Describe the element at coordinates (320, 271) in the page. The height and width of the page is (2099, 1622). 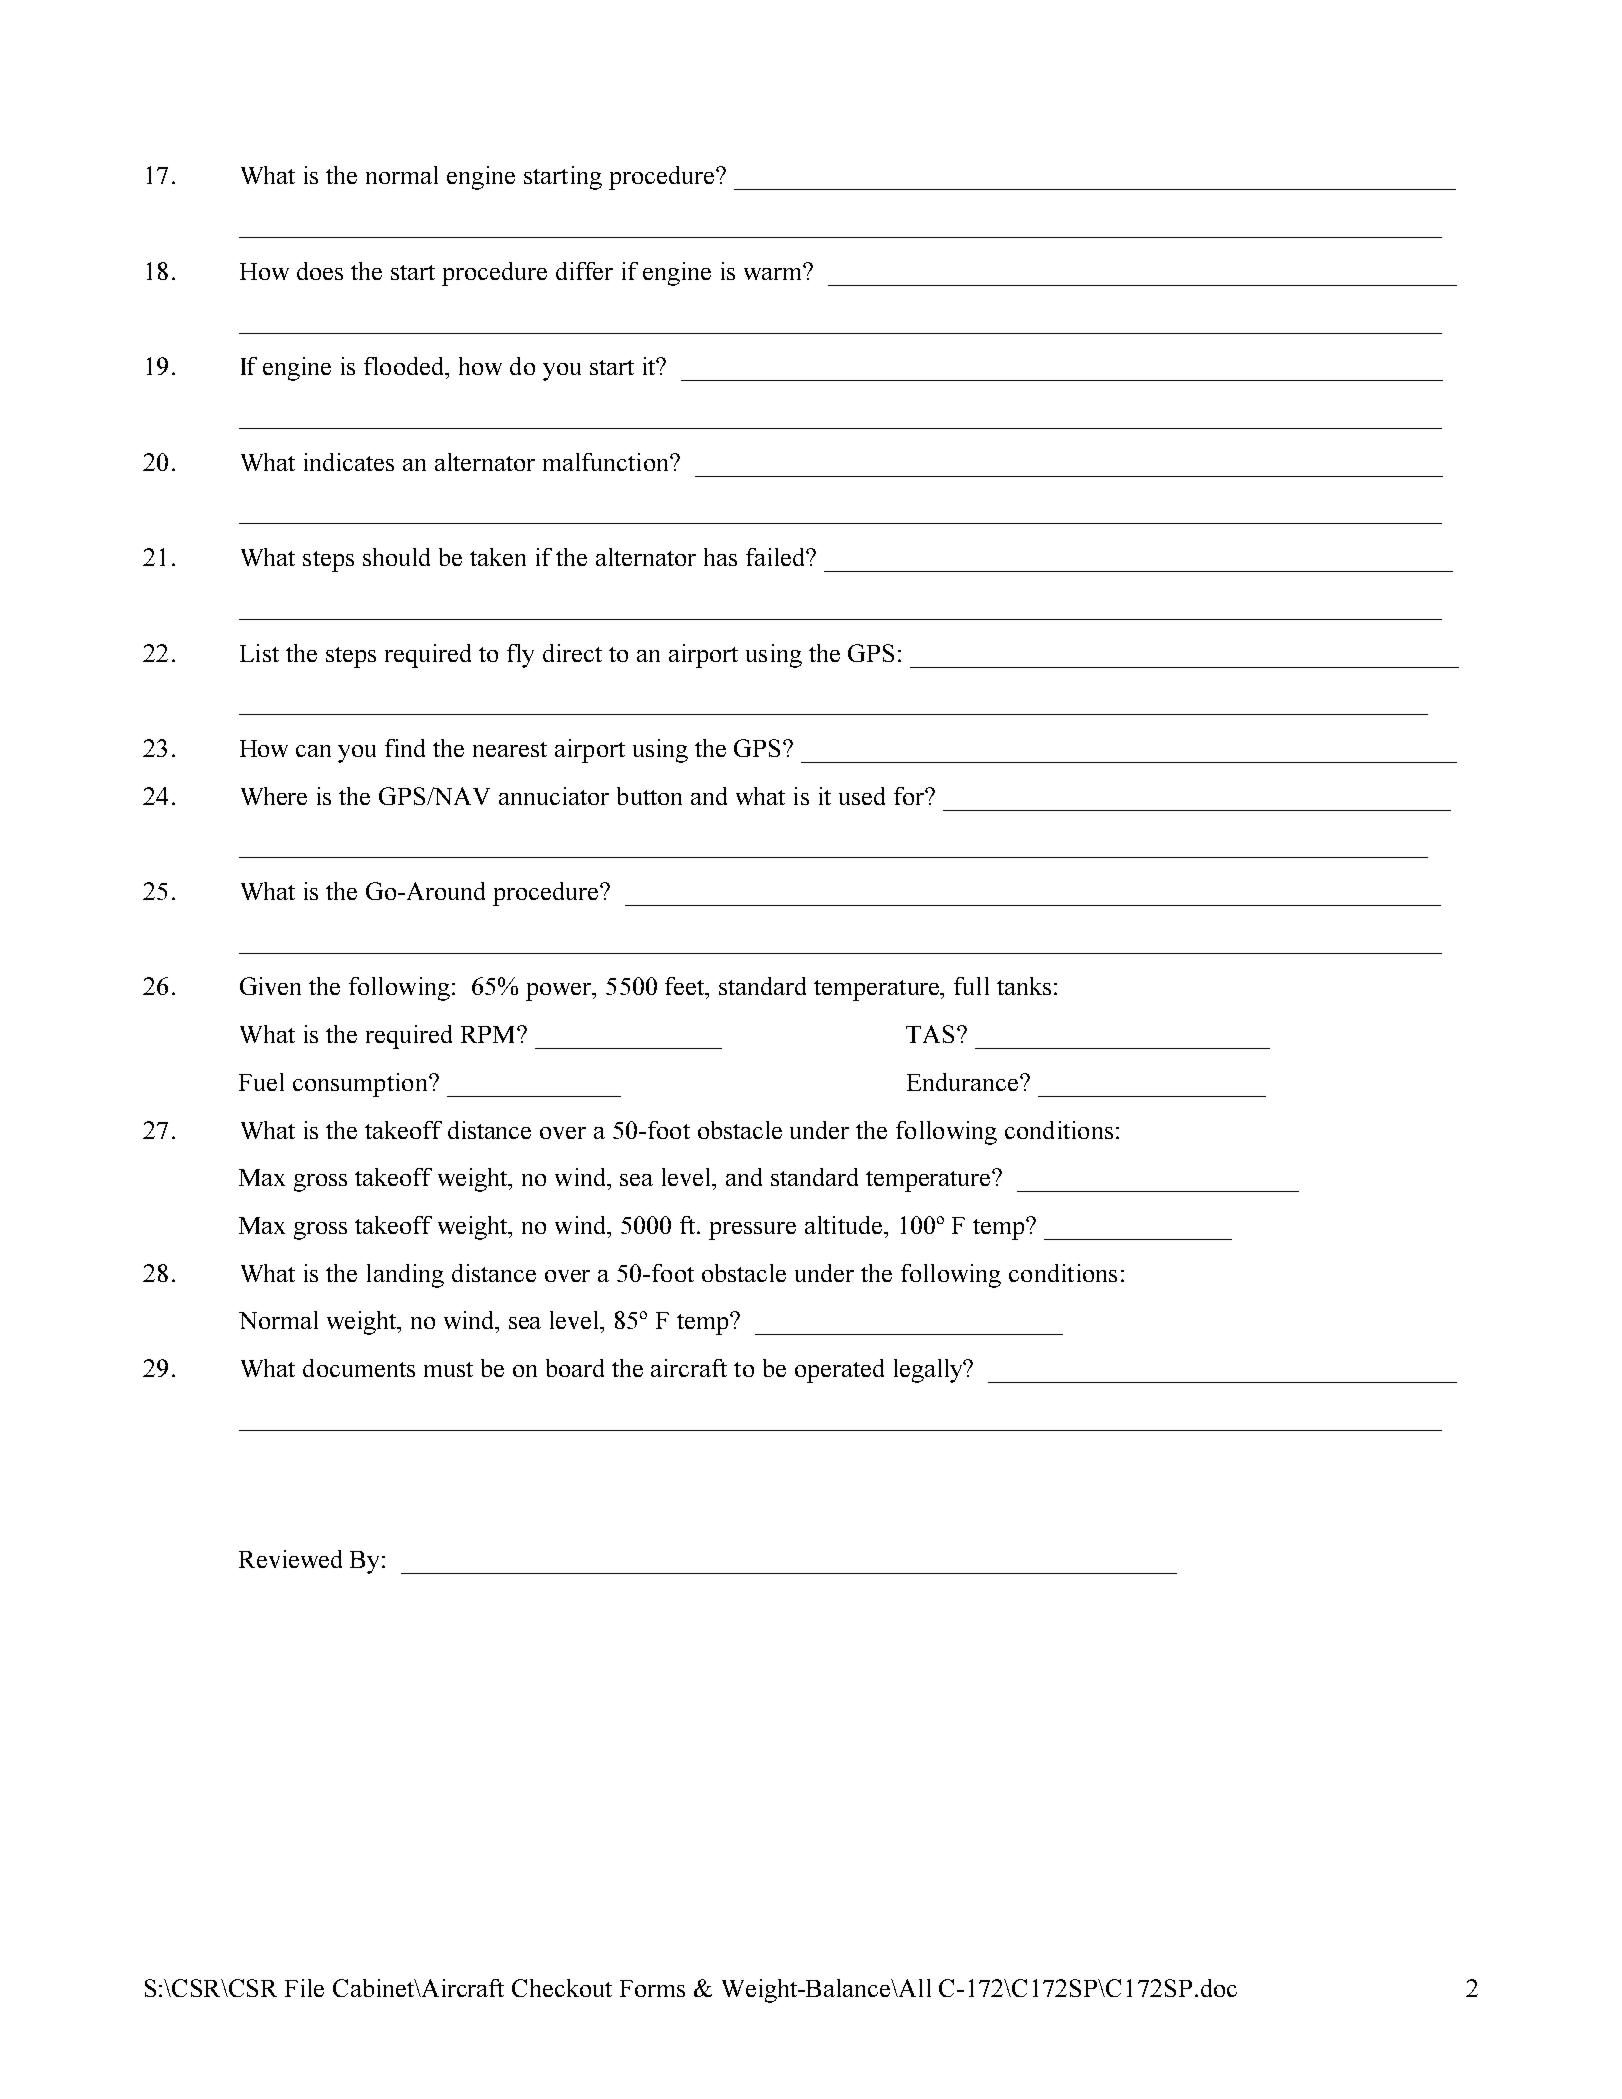
I see `does` at that location.
